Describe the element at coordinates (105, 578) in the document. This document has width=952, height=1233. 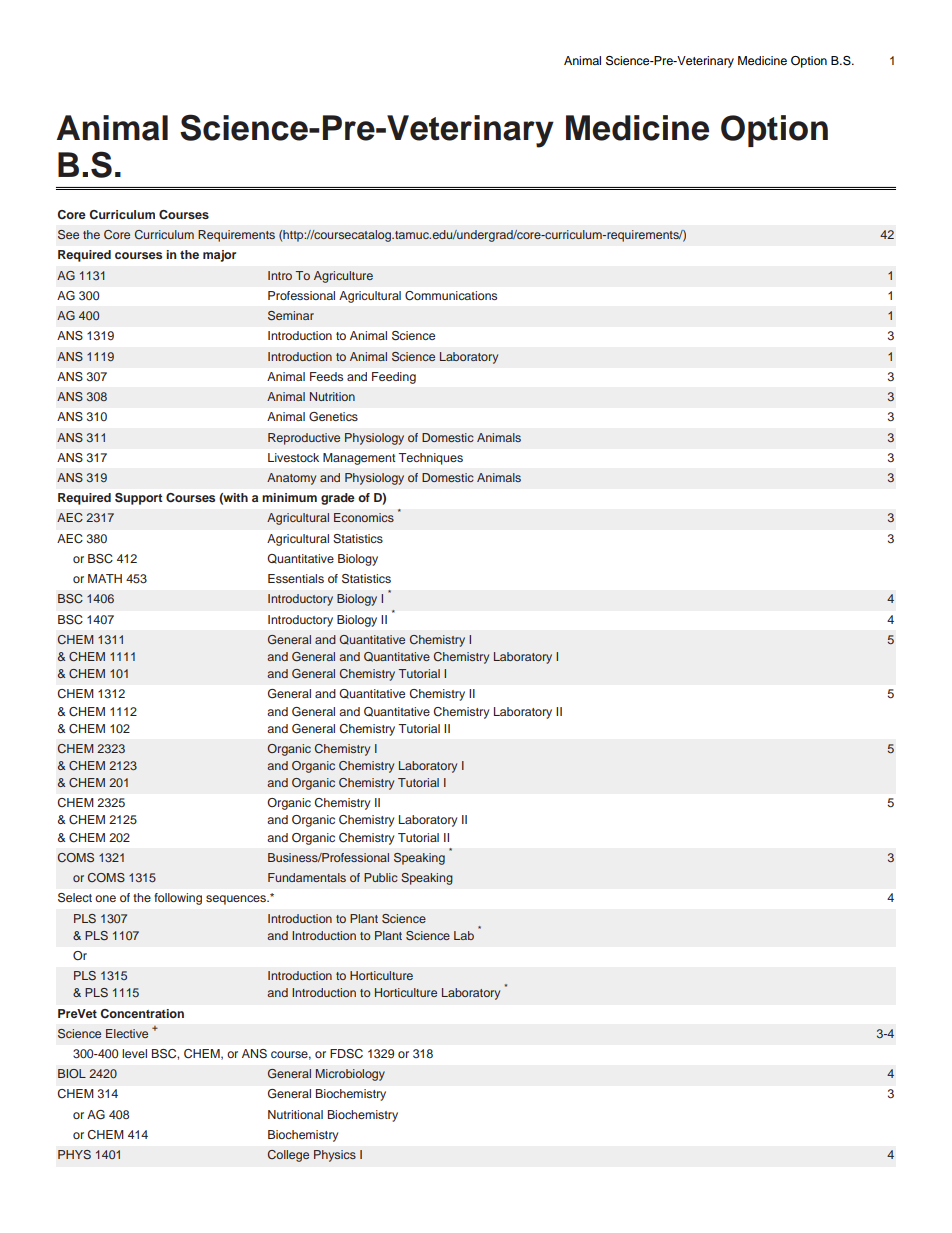
I see `MATH` at that location.
